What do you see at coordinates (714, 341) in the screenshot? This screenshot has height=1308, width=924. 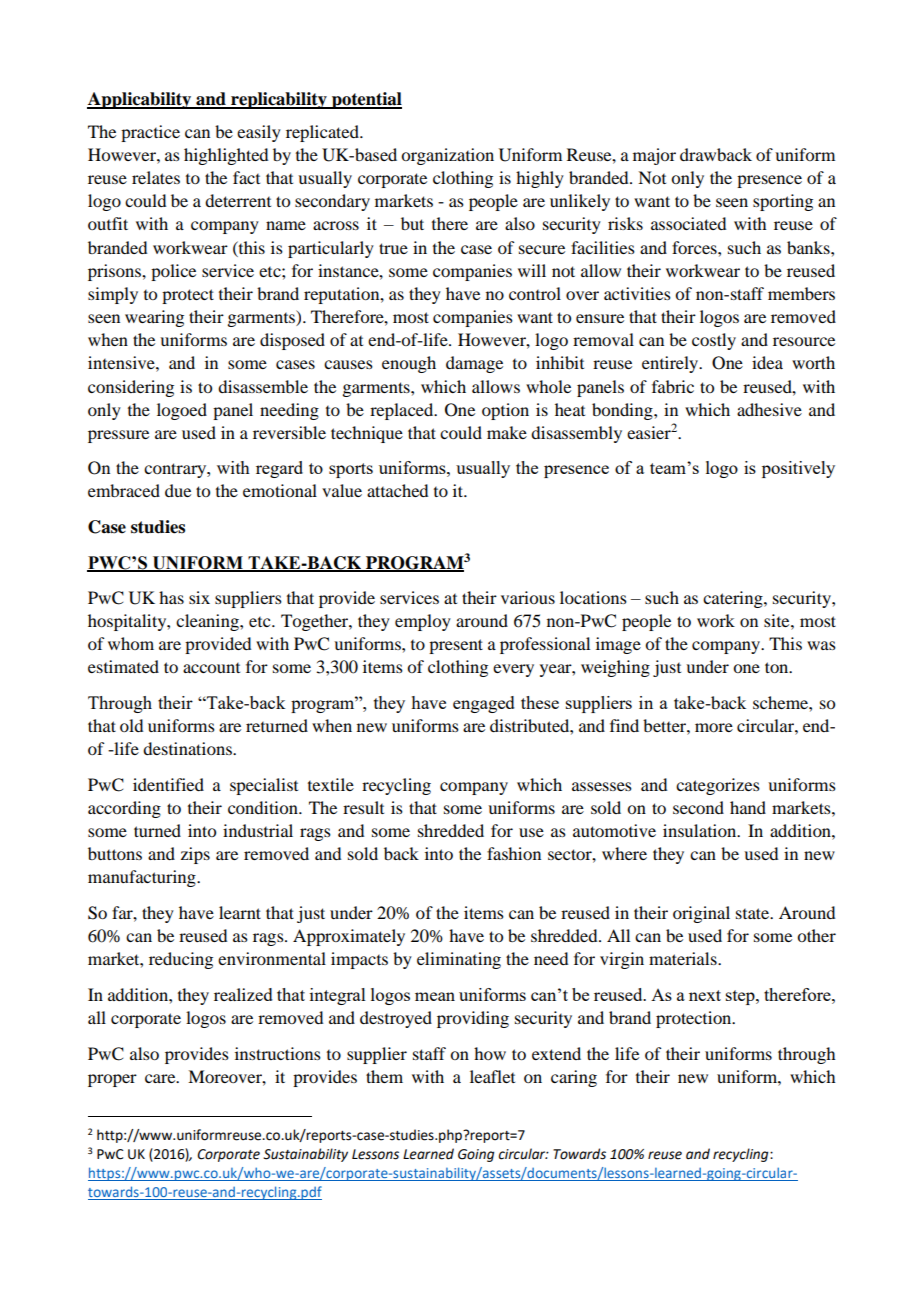 I see `costly` at bounding box center [714, 341].
